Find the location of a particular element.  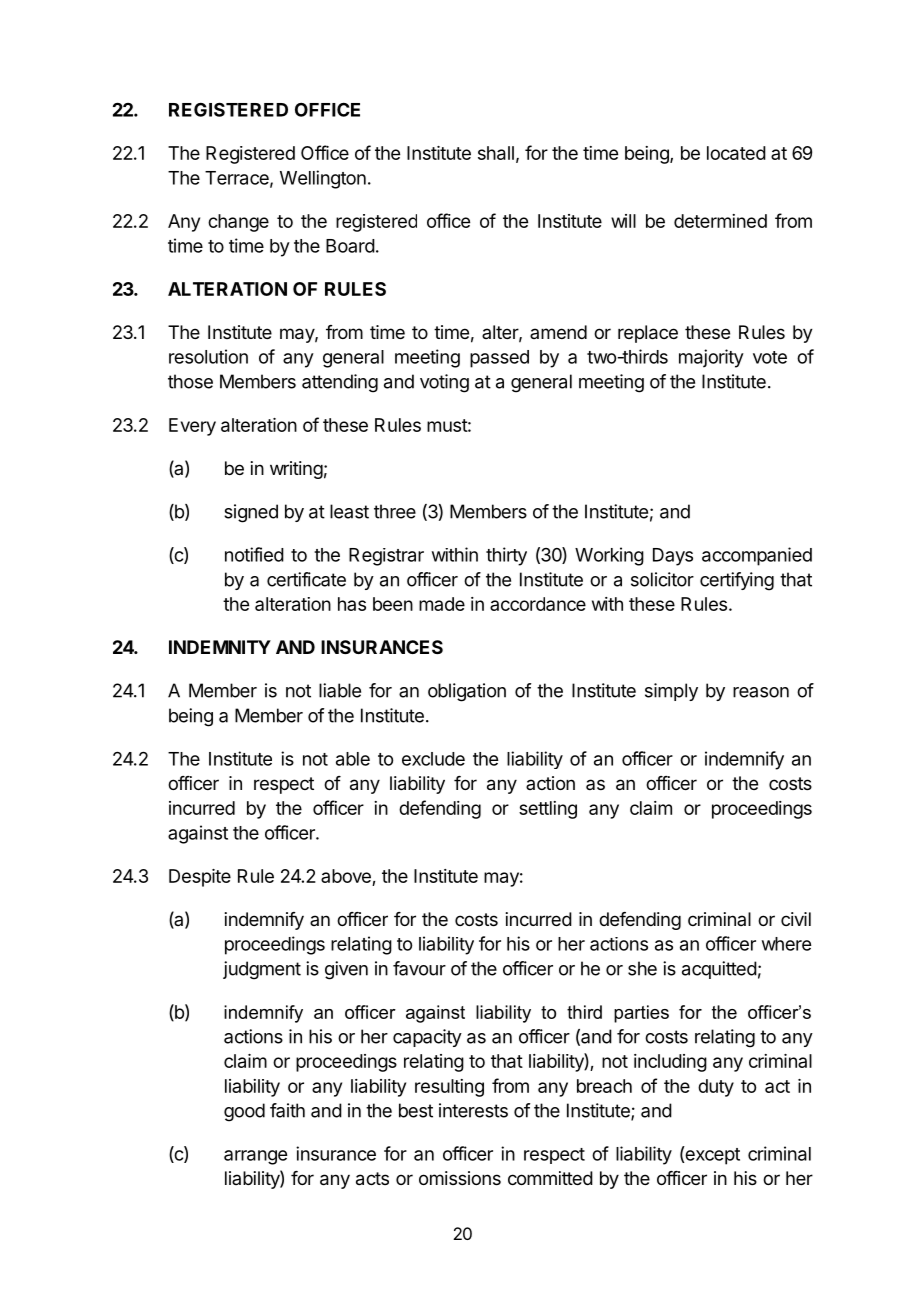

located is located at coordinates (736, 153).
